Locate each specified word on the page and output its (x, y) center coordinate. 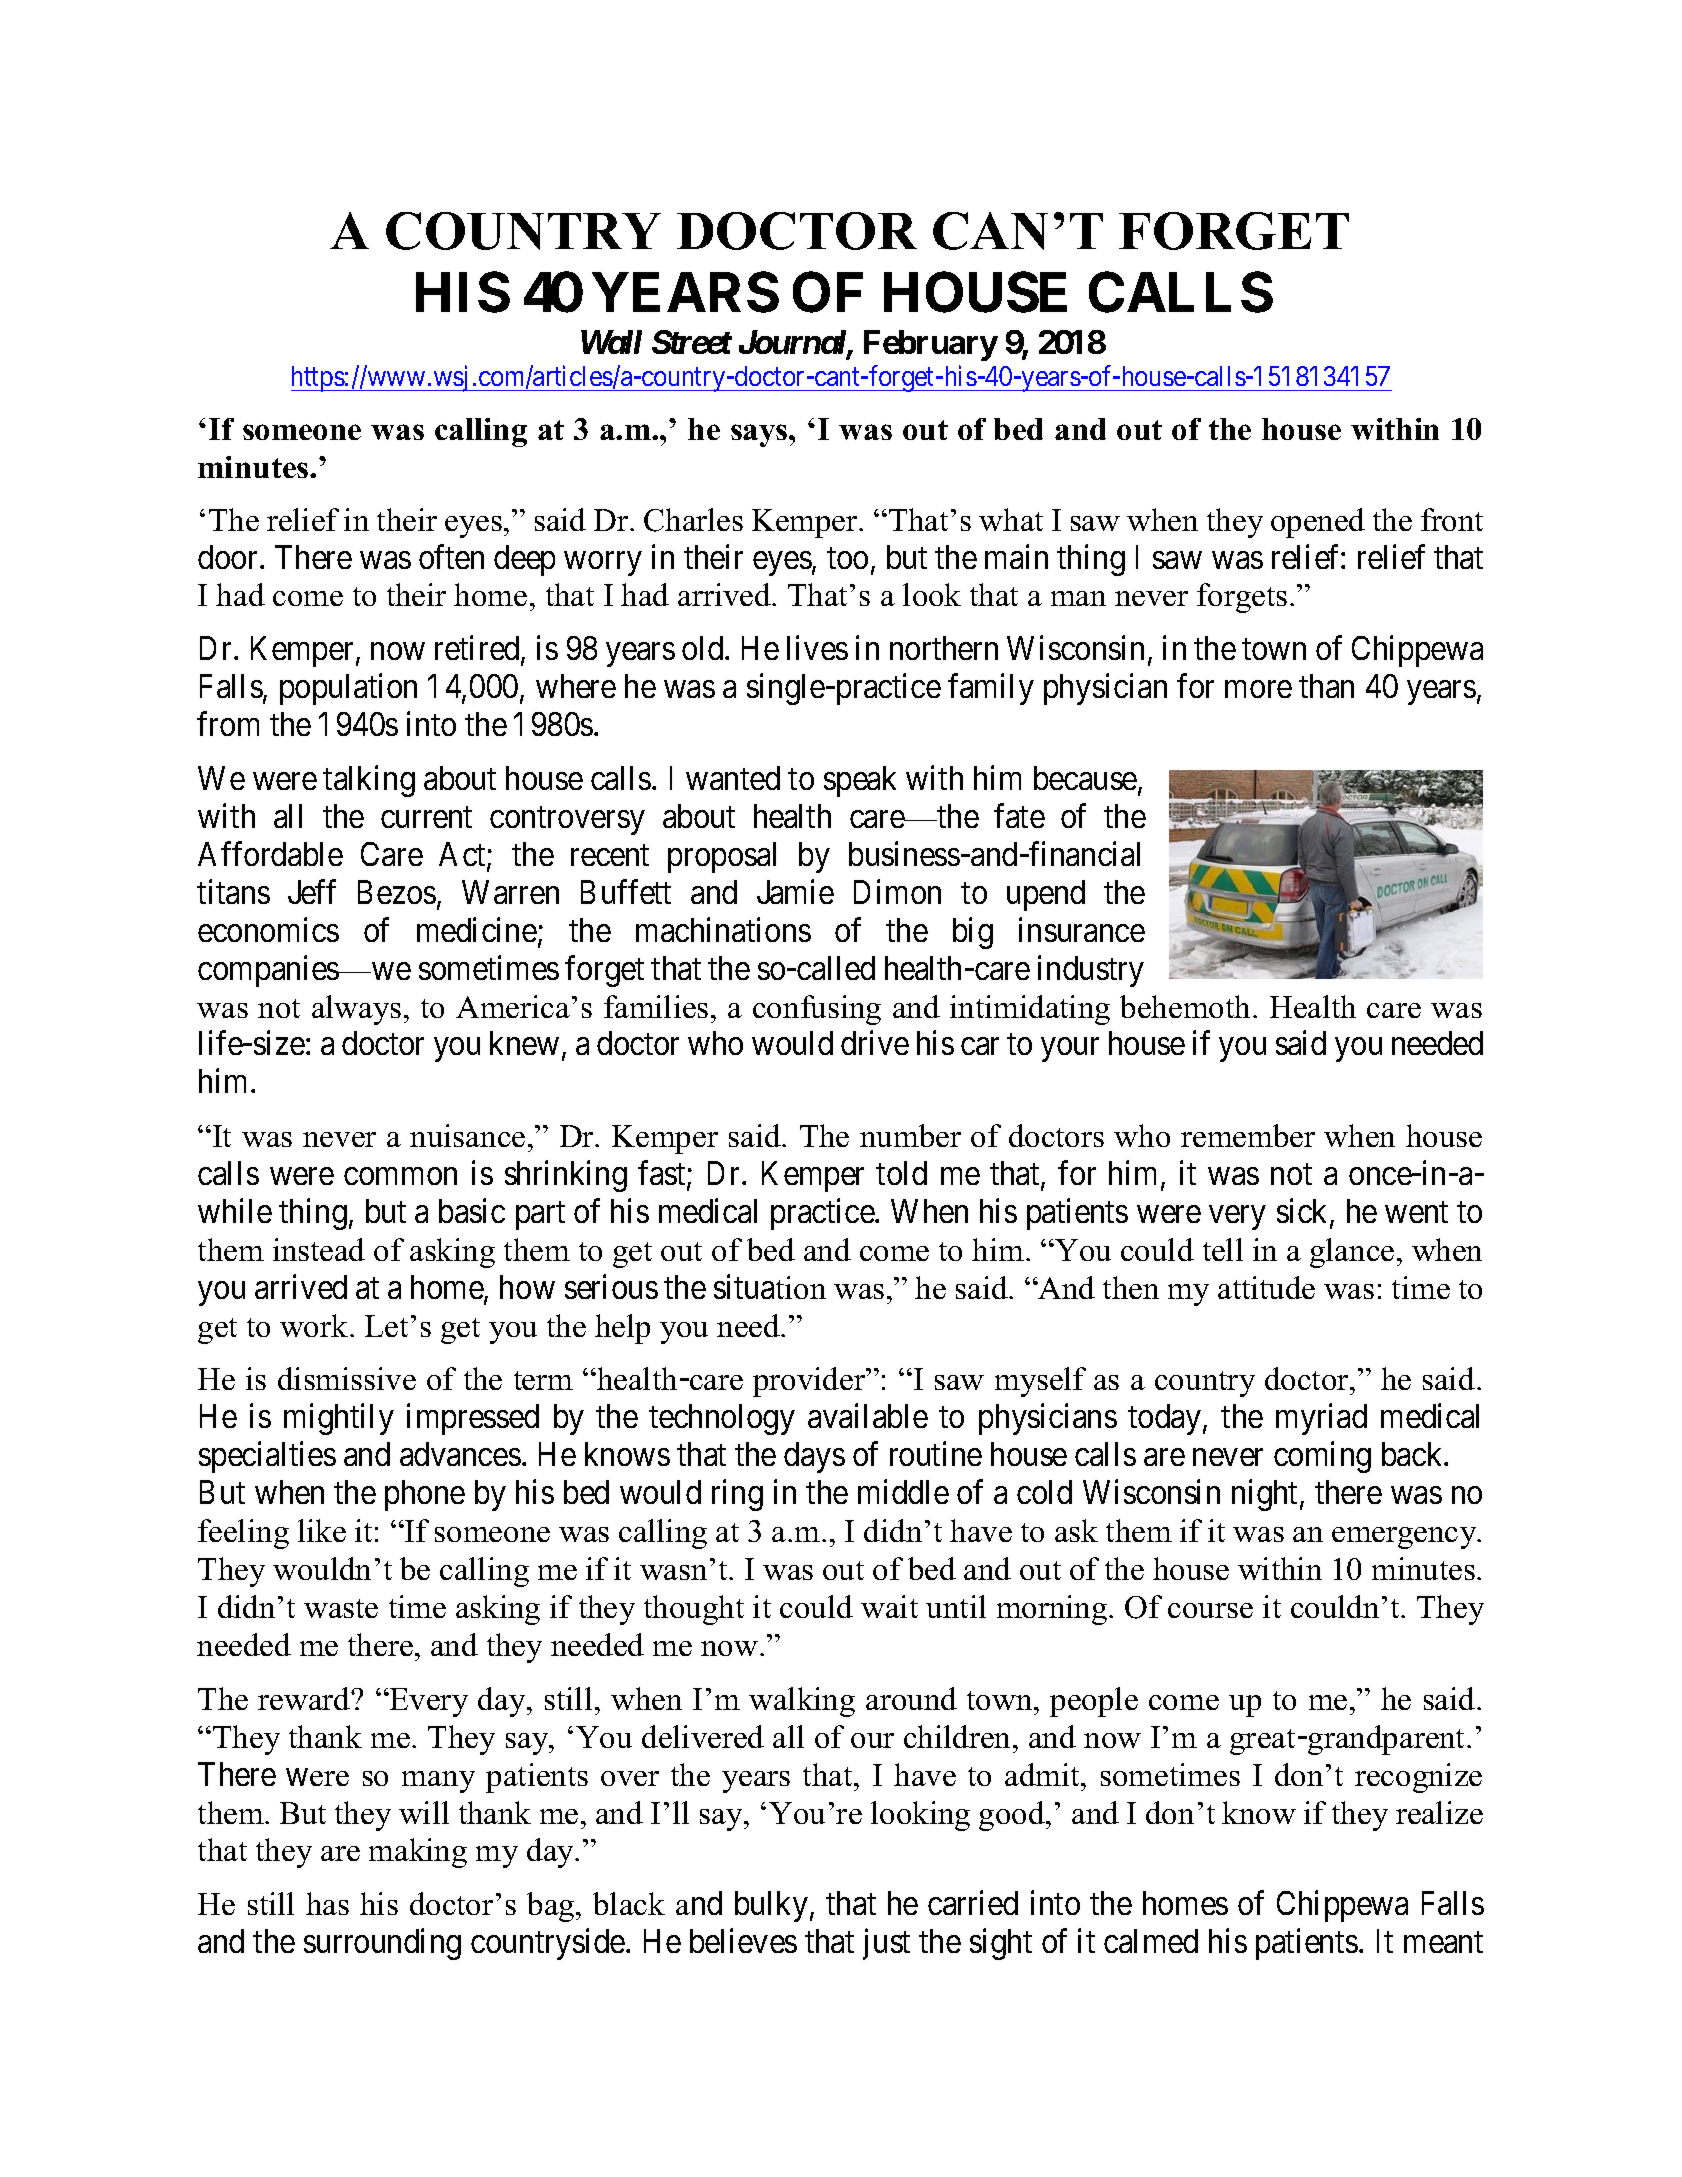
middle (903, 1492)
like (322, 1530)
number (910, 1135)
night (1266, 1495)
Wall (611, 342)
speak (860, 781)
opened (1318, 523)
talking (369, 781)
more (1258, 689)
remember (1248, 1135)
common (400, 1176)
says (760, 435)
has (327, 1903)
